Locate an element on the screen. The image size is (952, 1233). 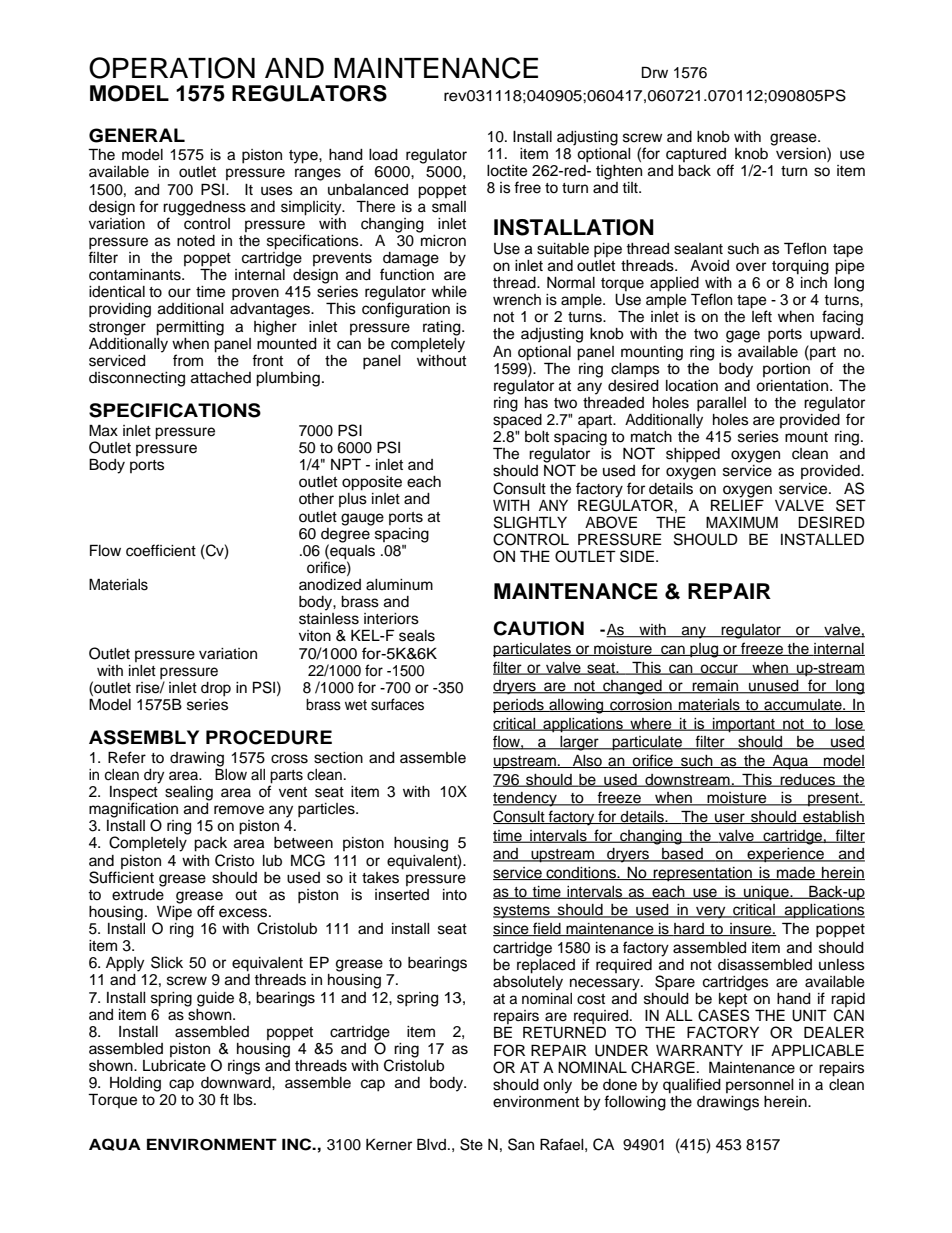
OPERATION is located at coordinates (172, 68).
